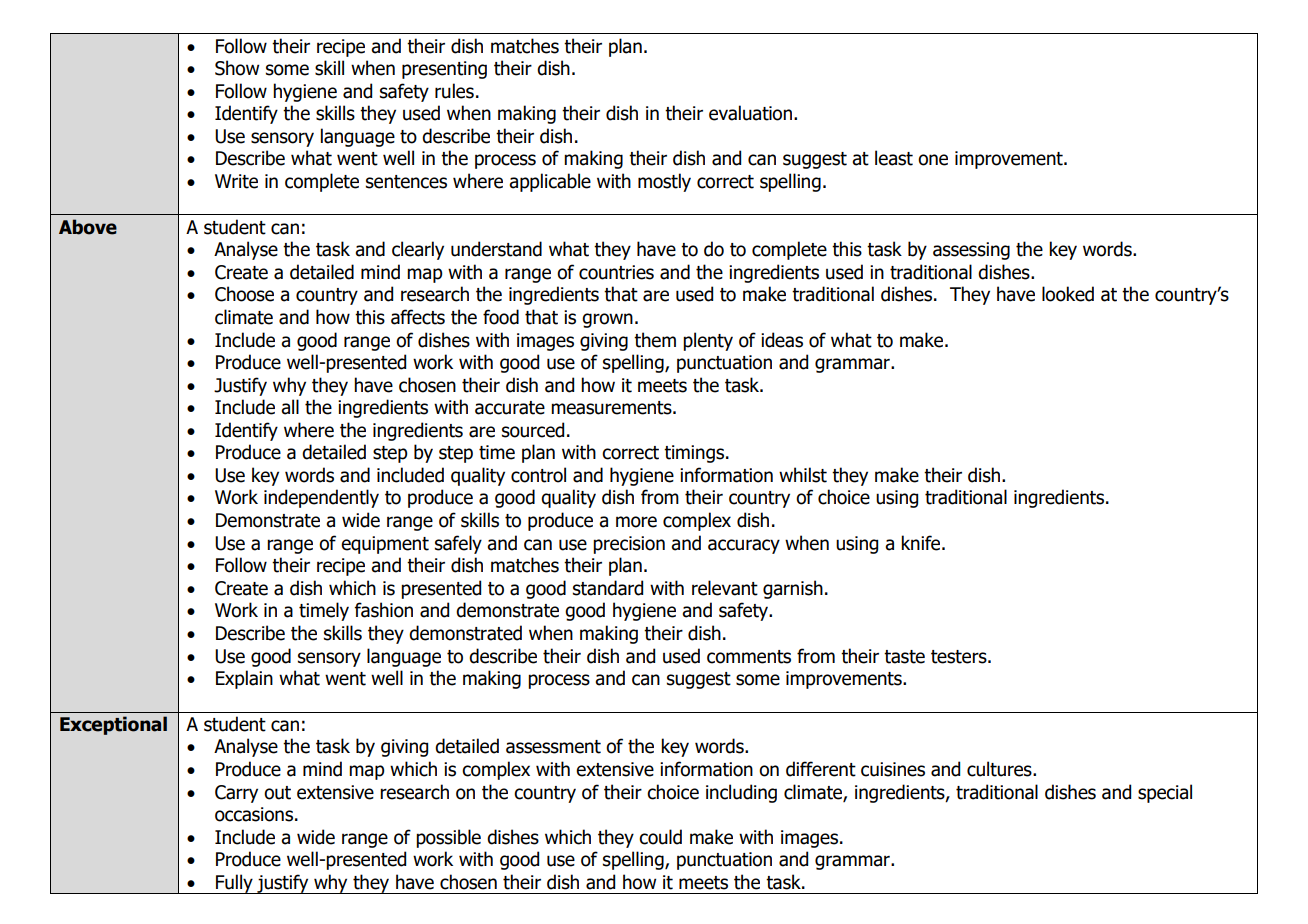 This document has height=924, width=1308. Describe the element at coordinates (608, 588) in the document. I see `standard` at that location.
